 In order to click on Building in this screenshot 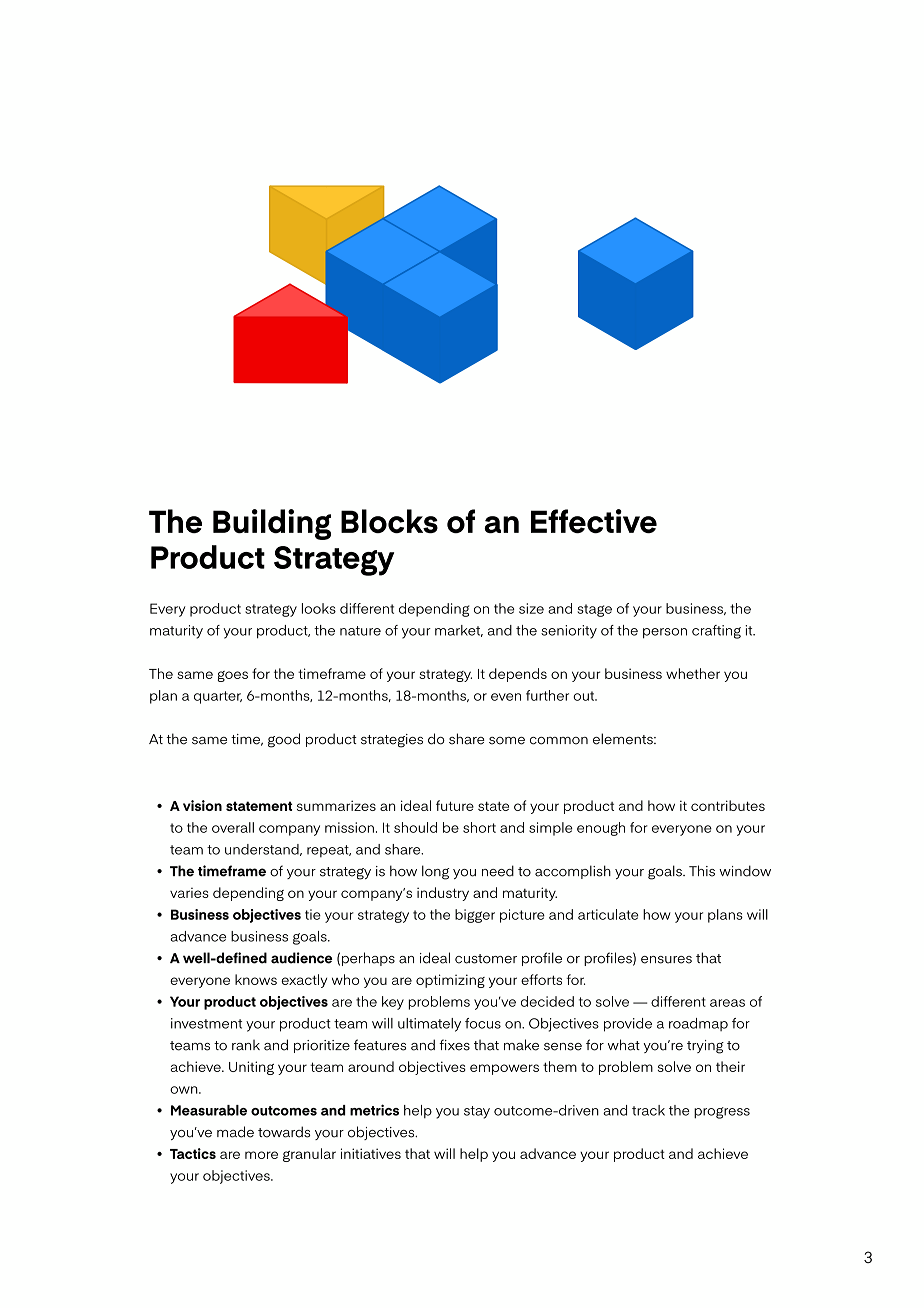, I will do `click(272, 524)`.
